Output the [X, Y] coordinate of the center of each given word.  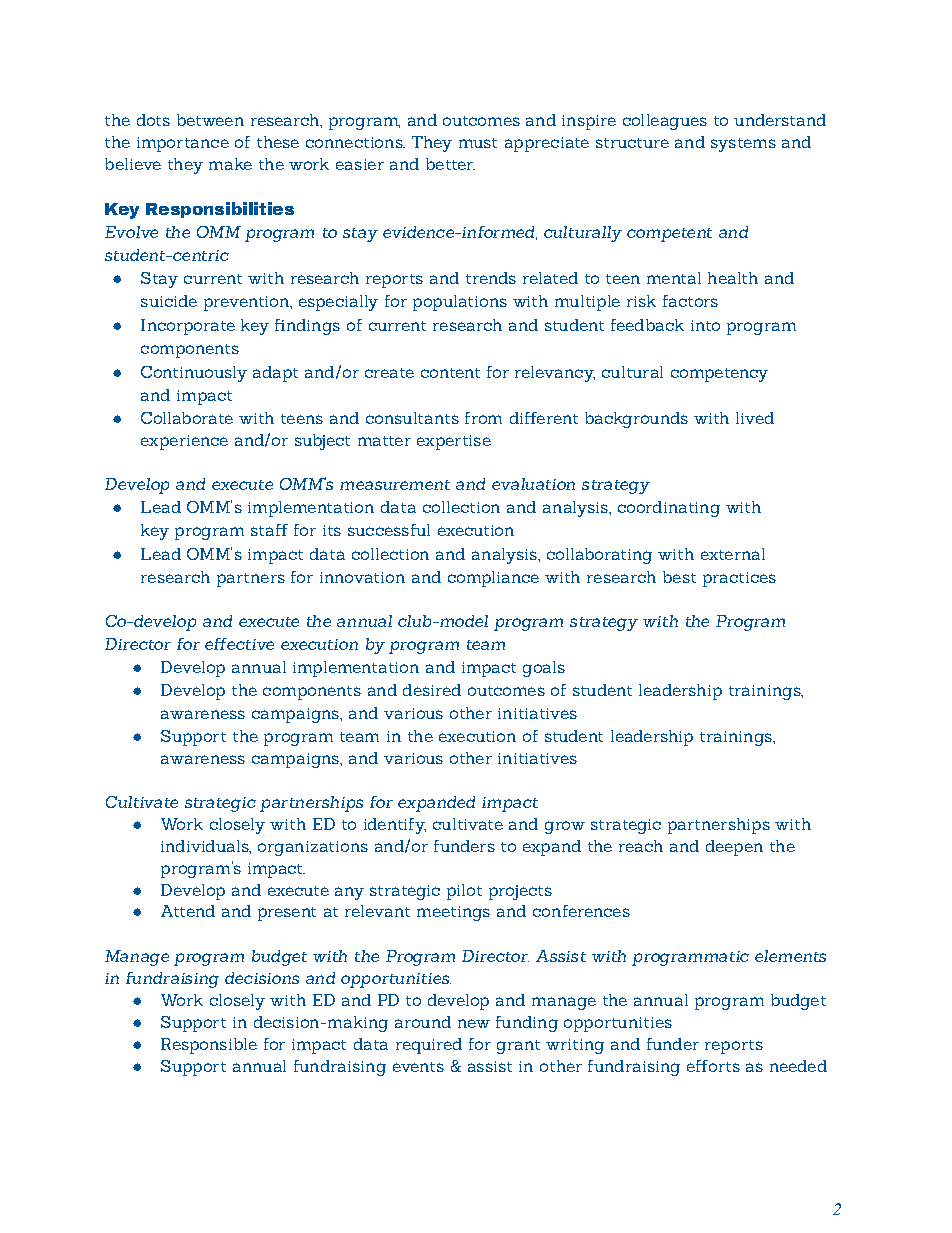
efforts [713, 1066]
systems [743, 145]
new [474, 1023]
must [478, 143]
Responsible [209, 1046]
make [230, 164]
